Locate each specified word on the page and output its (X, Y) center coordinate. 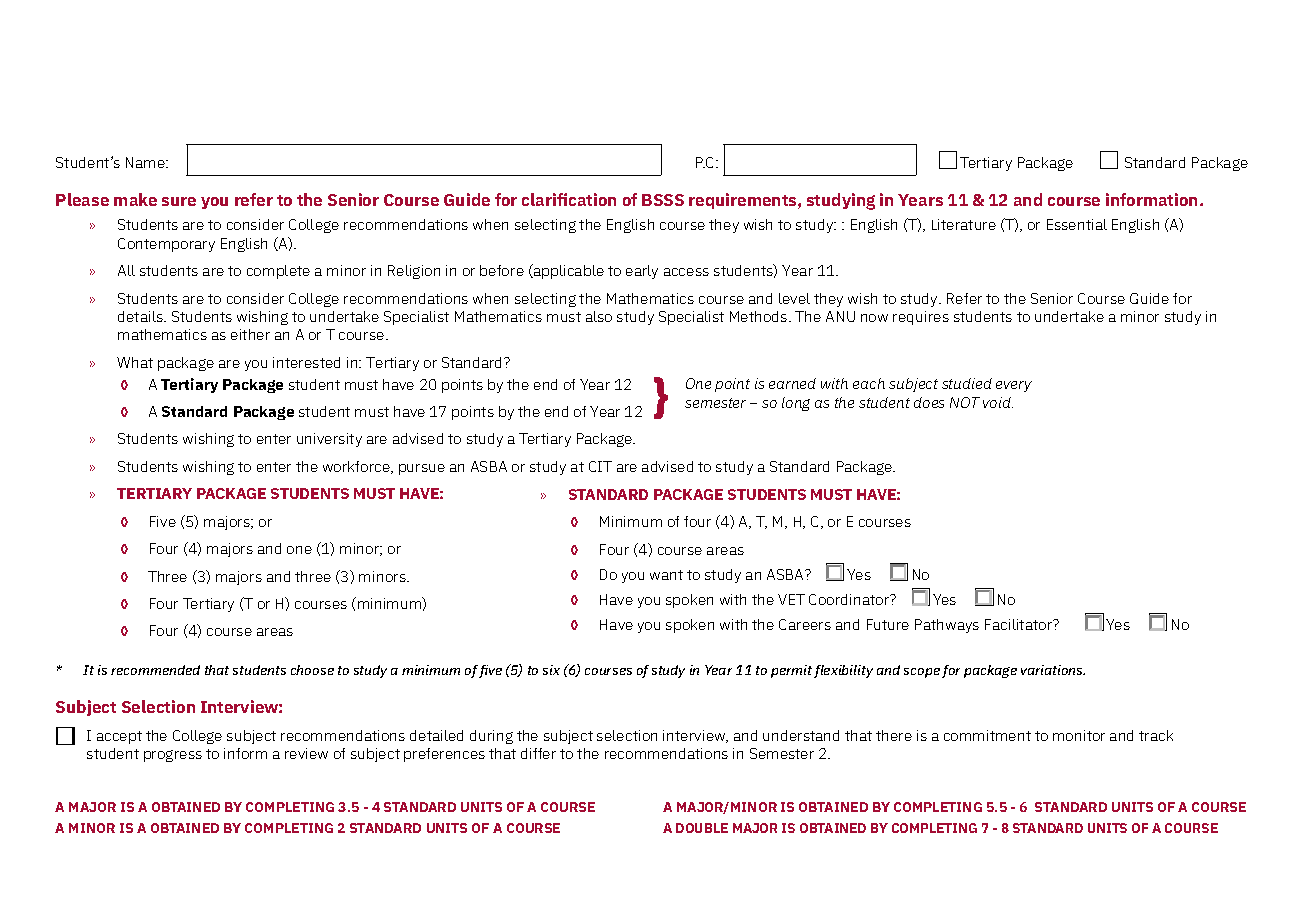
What (135, 362)
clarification (569, 199)
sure (179, 201)
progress (173, 756)
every (1014, 386)
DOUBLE (702, 828)
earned (792, 383)
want (666, 575)
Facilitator (1020, 624)
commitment (987, 735)
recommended (155, 670)
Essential (1077, 224)
